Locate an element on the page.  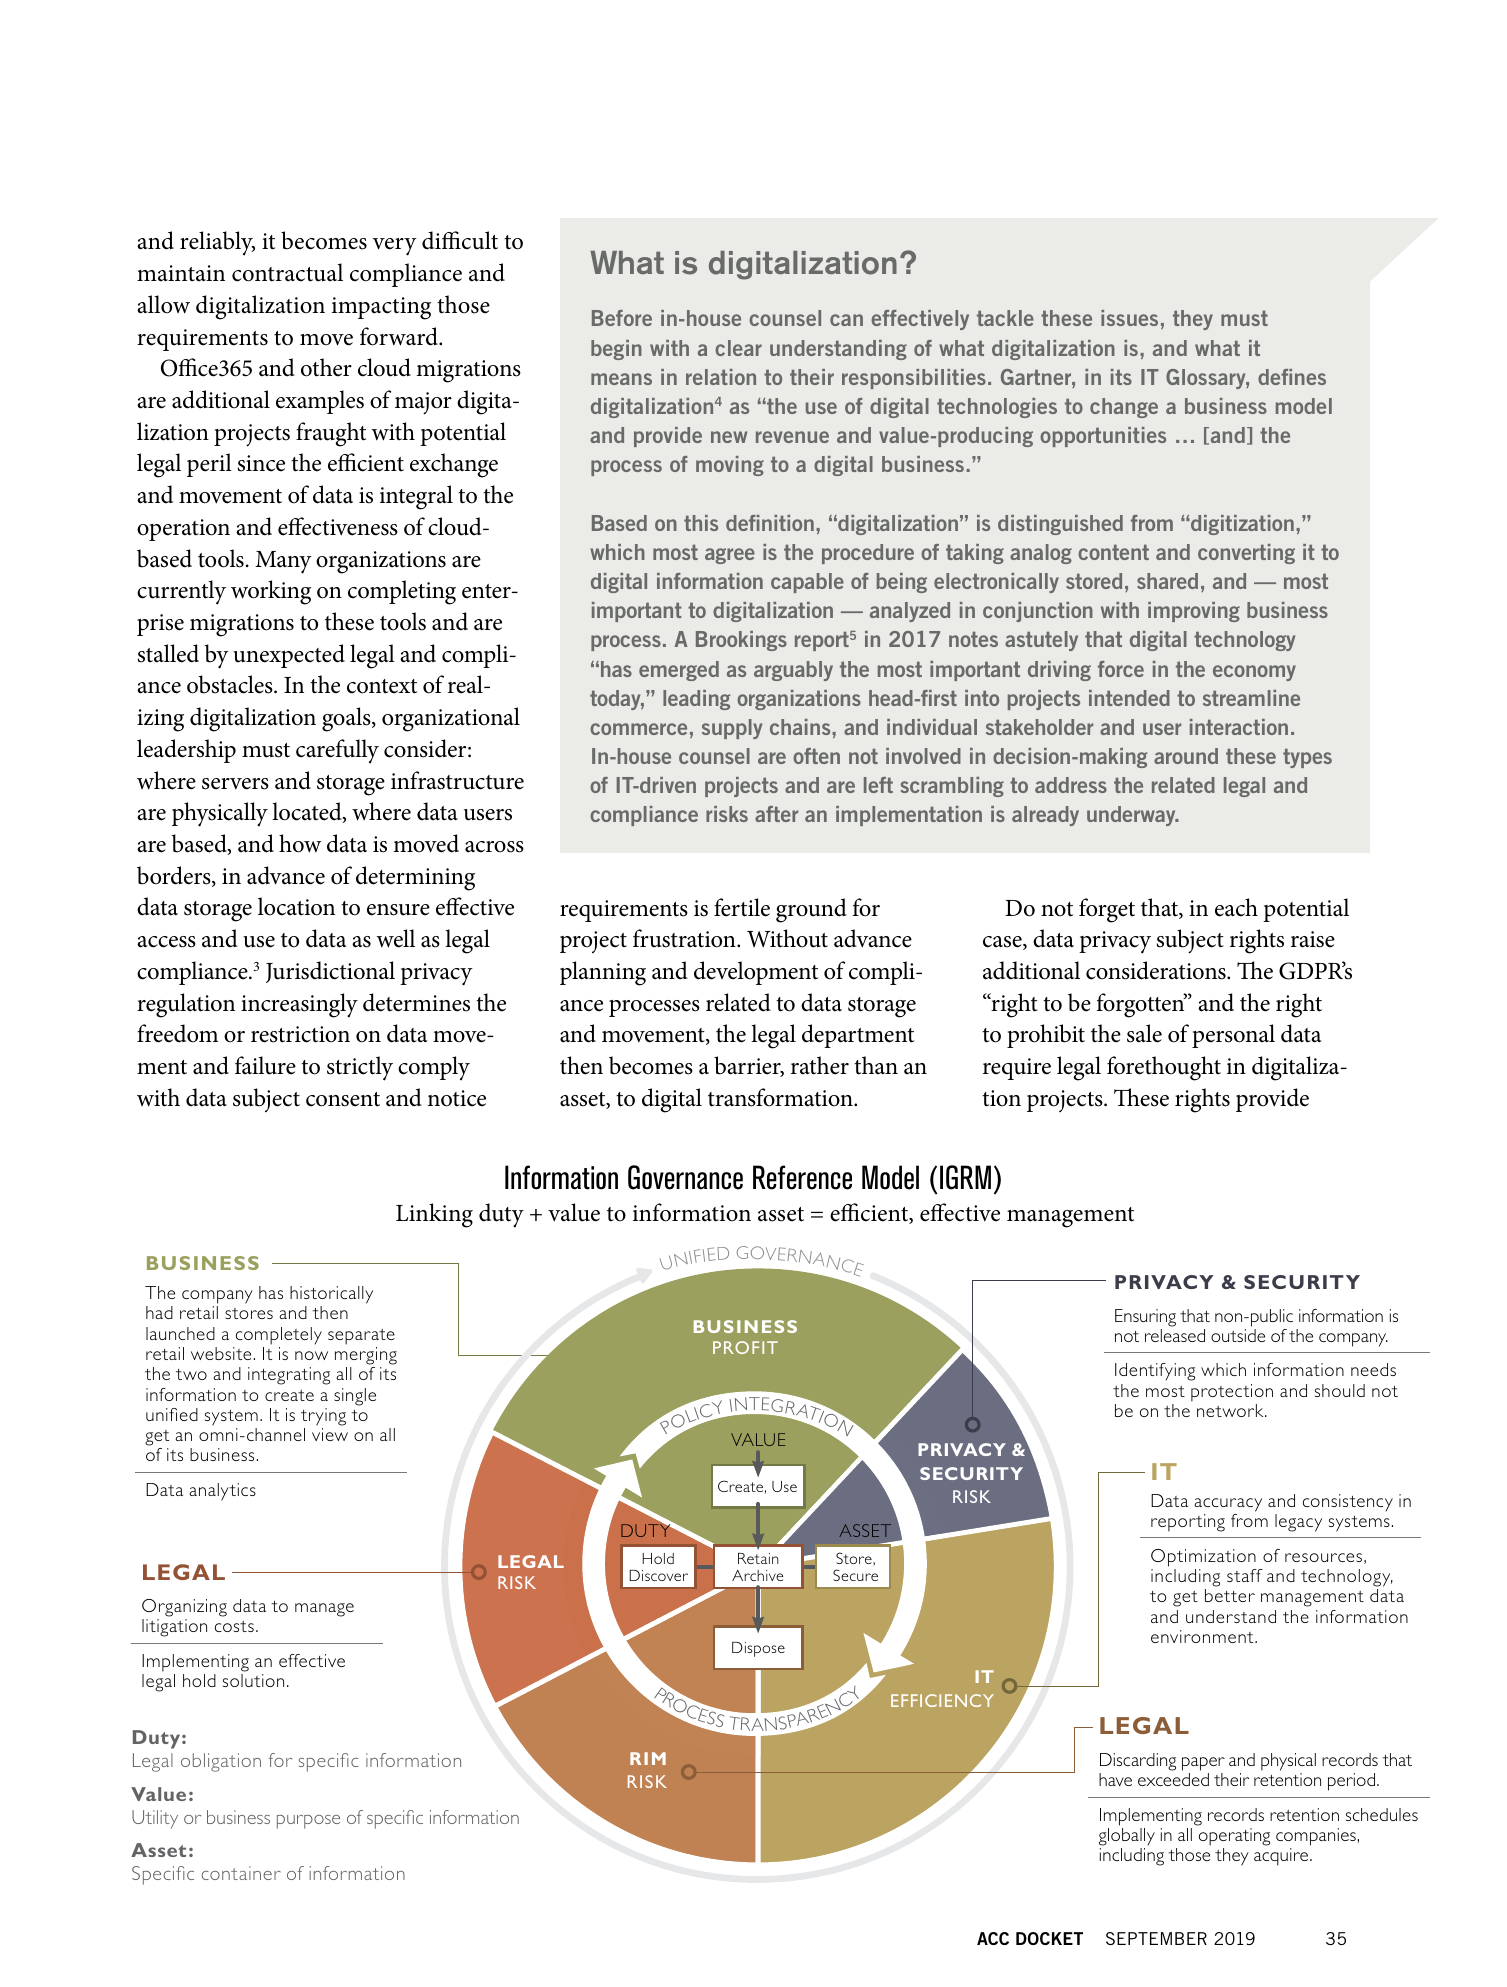
forethought is located at coordinates (1164, 1068).
